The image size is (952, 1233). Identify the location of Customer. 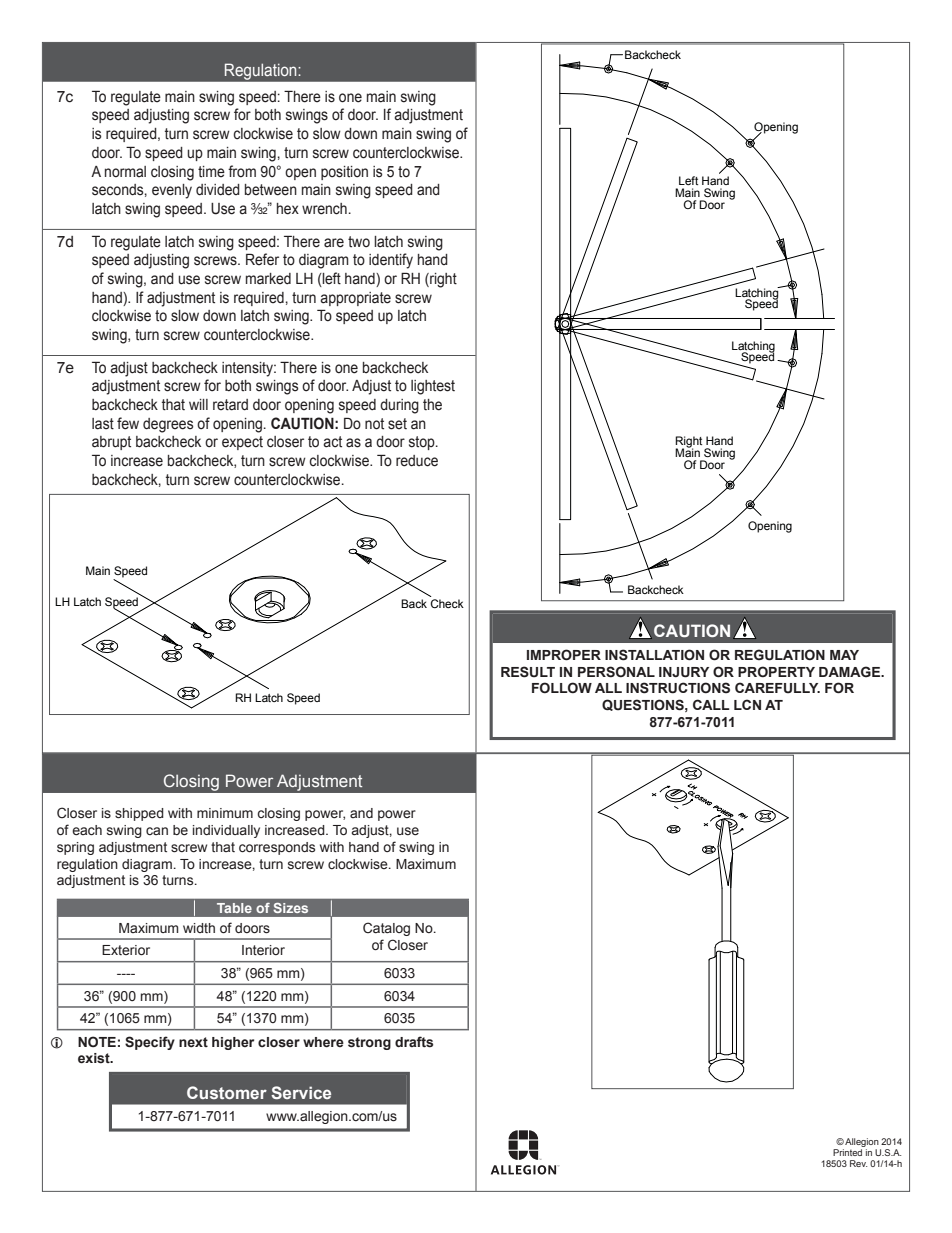
(227, 1092).
